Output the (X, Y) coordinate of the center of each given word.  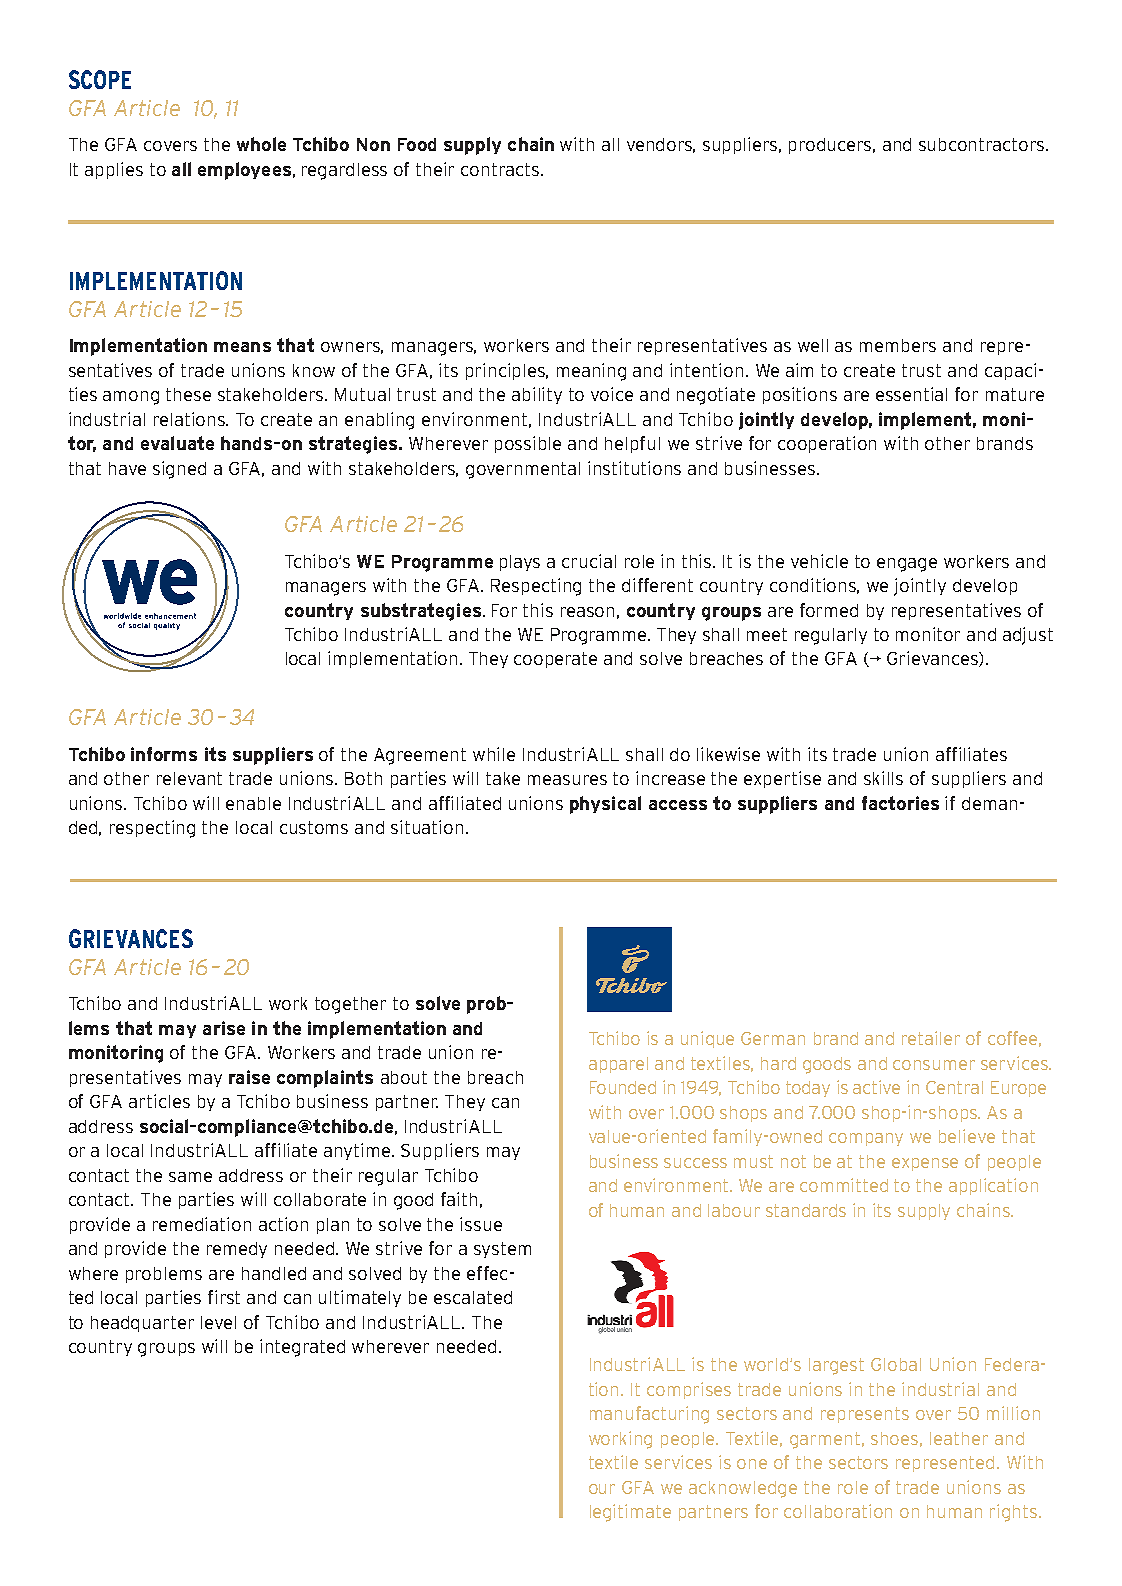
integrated (302, 1348)
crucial (589, 561)
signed (179, 470)
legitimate (630, 1513)
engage (907, 565)
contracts (501, 169)
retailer (931, 1038)
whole (261, 144)
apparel (618, 1065)
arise (224, 1028)
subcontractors (983, 144)
